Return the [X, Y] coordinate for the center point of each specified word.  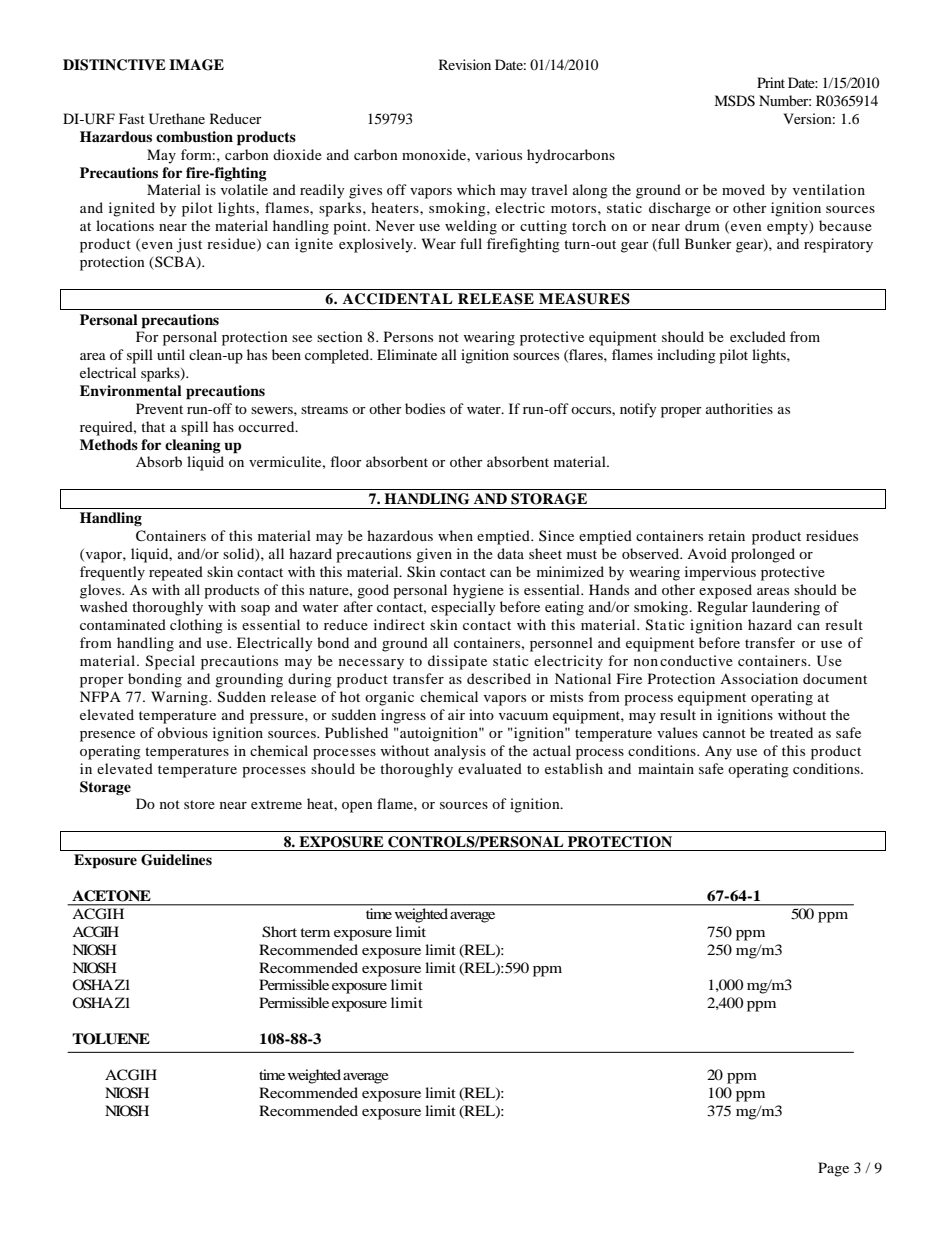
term [315, 932]
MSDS [734, 101]
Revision [465, 64]
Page [833, 1169]
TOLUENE [111, 1039]
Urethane [177, 119]
